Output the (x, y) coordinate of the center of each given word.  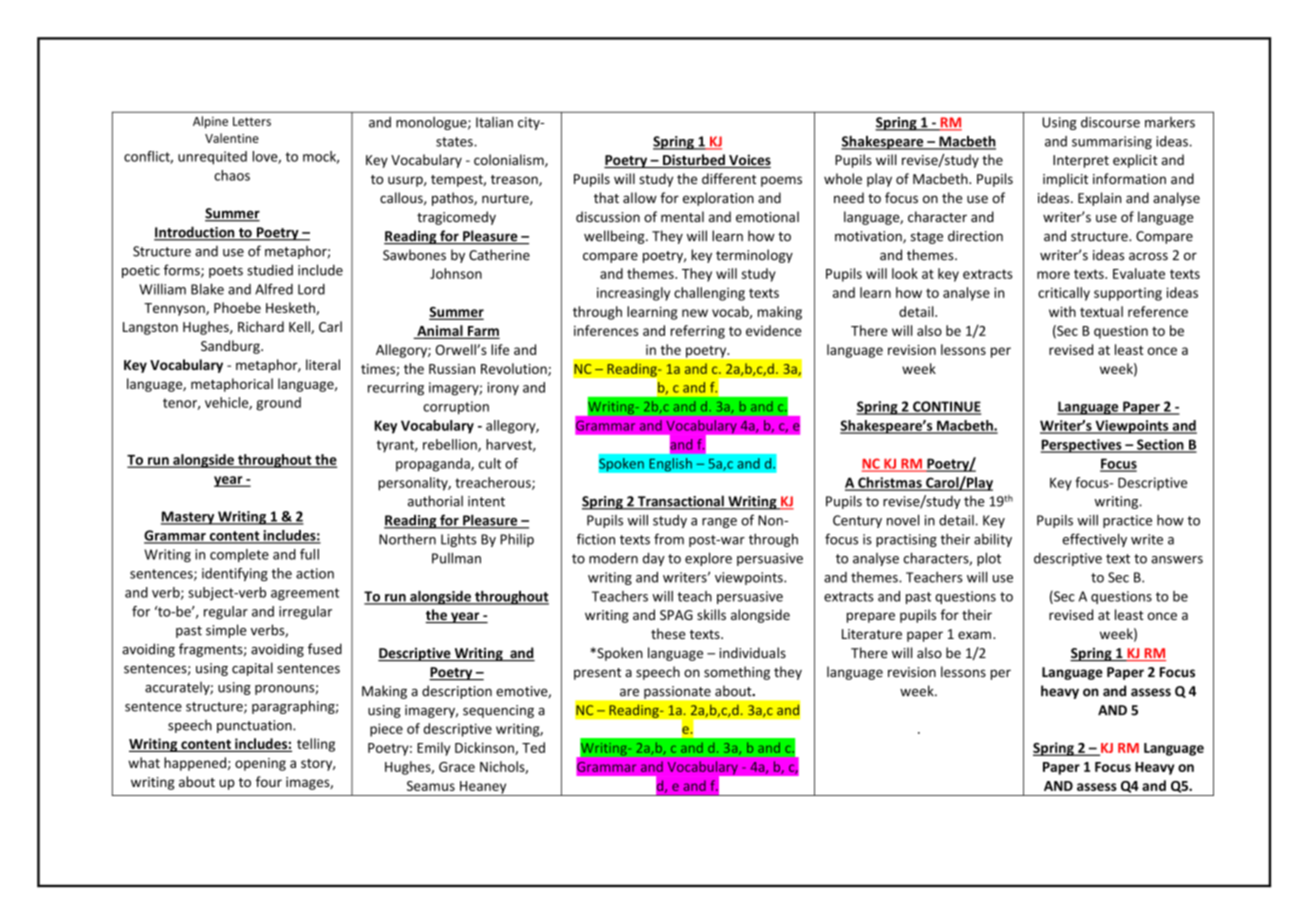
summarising (1112, 142)
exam (974, 635)
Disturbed (694, 161)
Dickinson (485, 748)
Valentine (232, 138)
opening (260, 764)
